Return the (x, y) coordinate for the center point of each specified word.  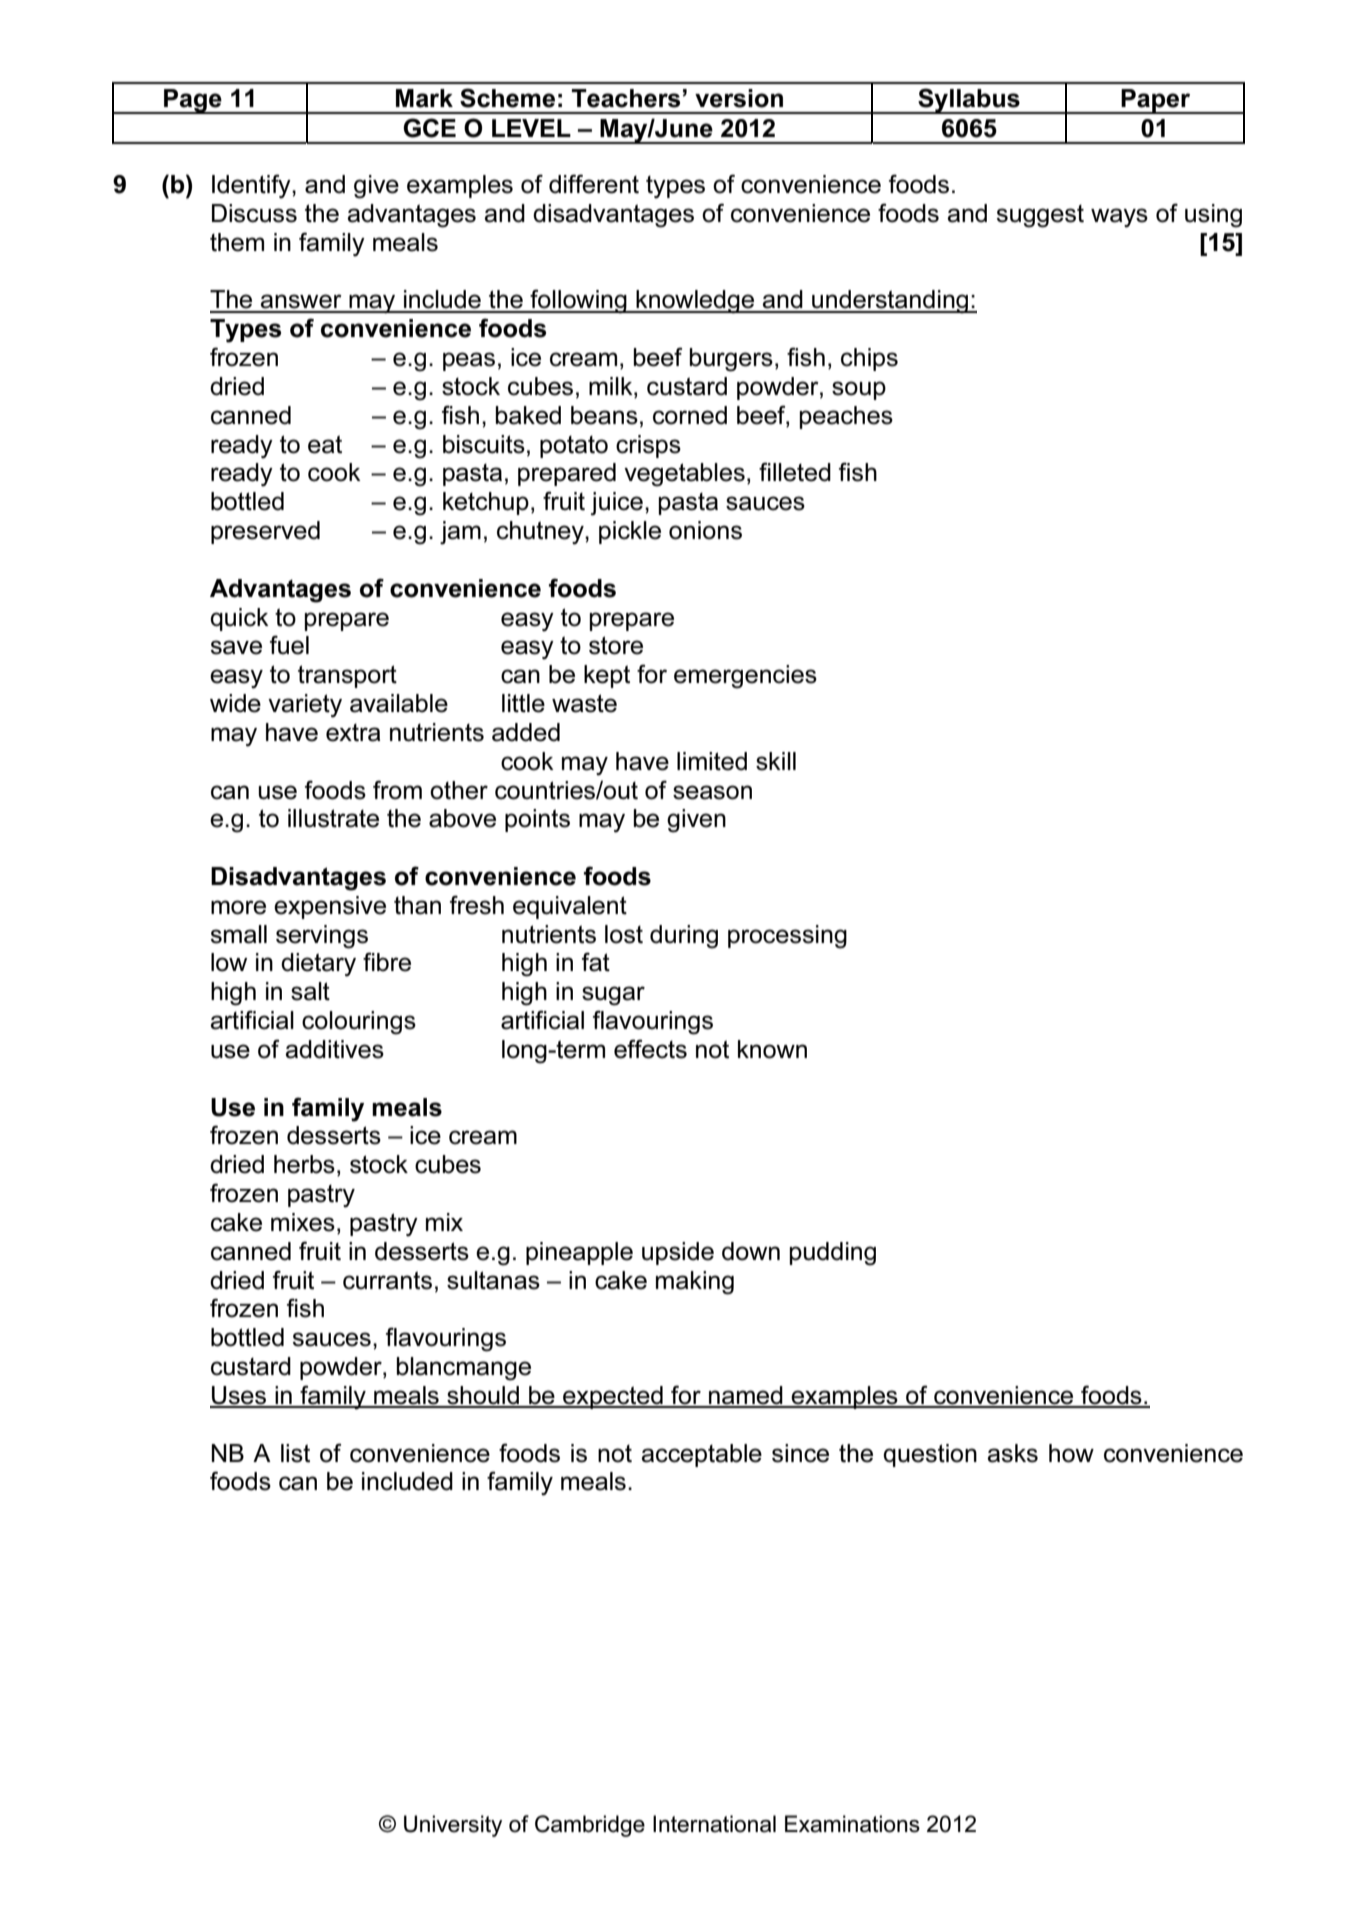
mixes (303, 1222)
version (739, 98)
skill (776, 761)
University (453, 1826)
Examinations (852, 1824)
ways (1119, 218)
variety (305, 706)
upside (678, 1253)
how (1071, 1453)
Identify (252, 186)
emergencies (745, 677)
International (714, 1824)
